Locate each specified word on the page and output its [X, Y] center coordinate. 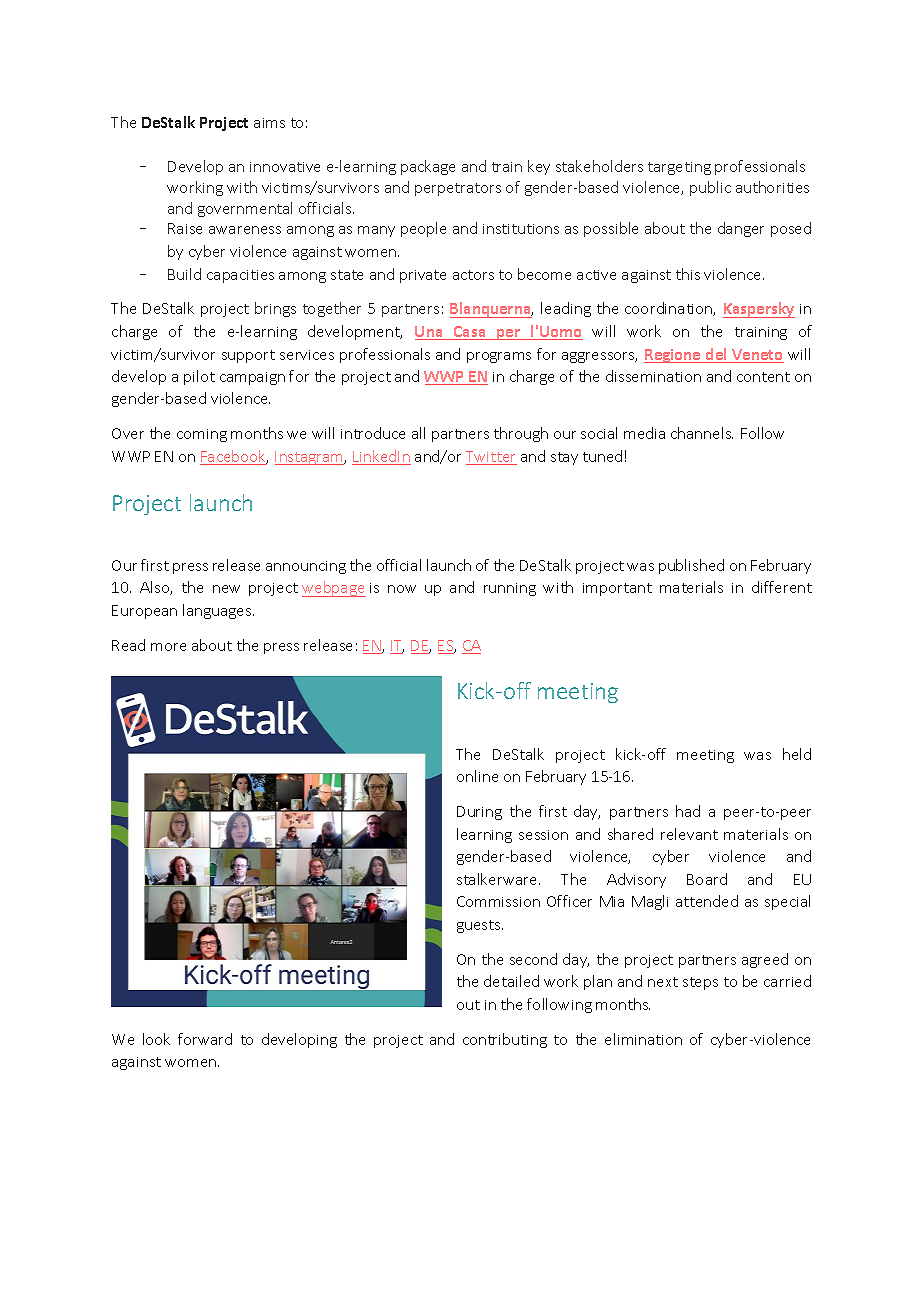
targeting [679, 168]
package [428, 167]
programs [499, 357]
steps [700, 983]
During [479, 813]
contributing [505, 1040]
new [226, 589]
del [716, 355]
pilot [199, 377]
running [510, 589]
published [691, 566]
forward [205, 1039]
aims [269, 123]
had [688, 811]
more [168, 647]
